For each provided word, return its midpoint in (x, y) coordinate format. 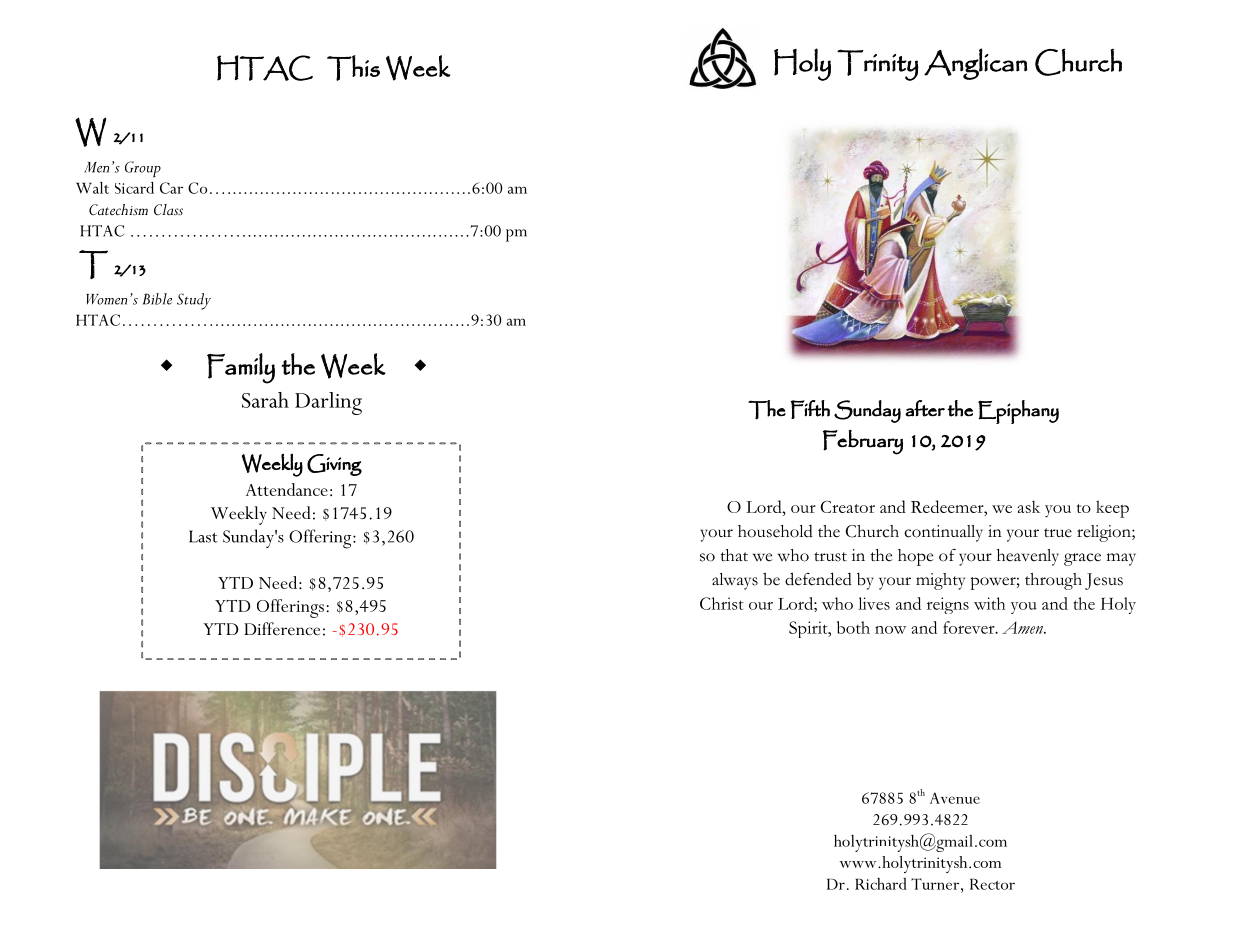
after (925, 408)
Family (241, 368)
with (989, 603)
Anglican (976, 64)
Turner (936, 884)
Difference (282, 629)
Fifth (810, 409)
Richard (881, 884)
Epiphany (1018, 412)
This (353, 68)
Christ (722, 603)
